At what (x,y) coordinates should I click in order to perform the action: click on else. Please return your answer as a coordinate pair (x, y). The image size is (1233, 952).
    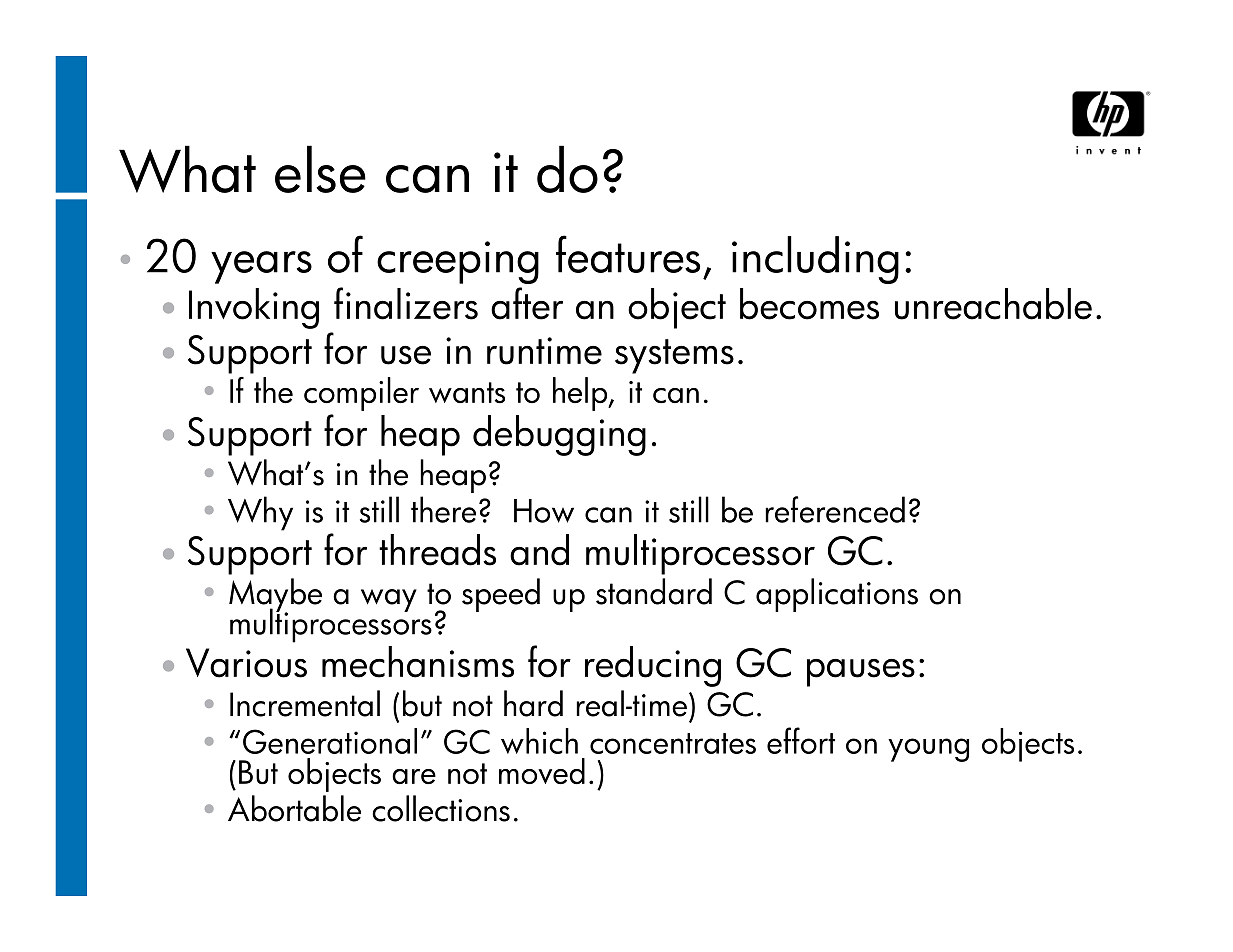
    Looking at the image, I should click on (320, 169).
